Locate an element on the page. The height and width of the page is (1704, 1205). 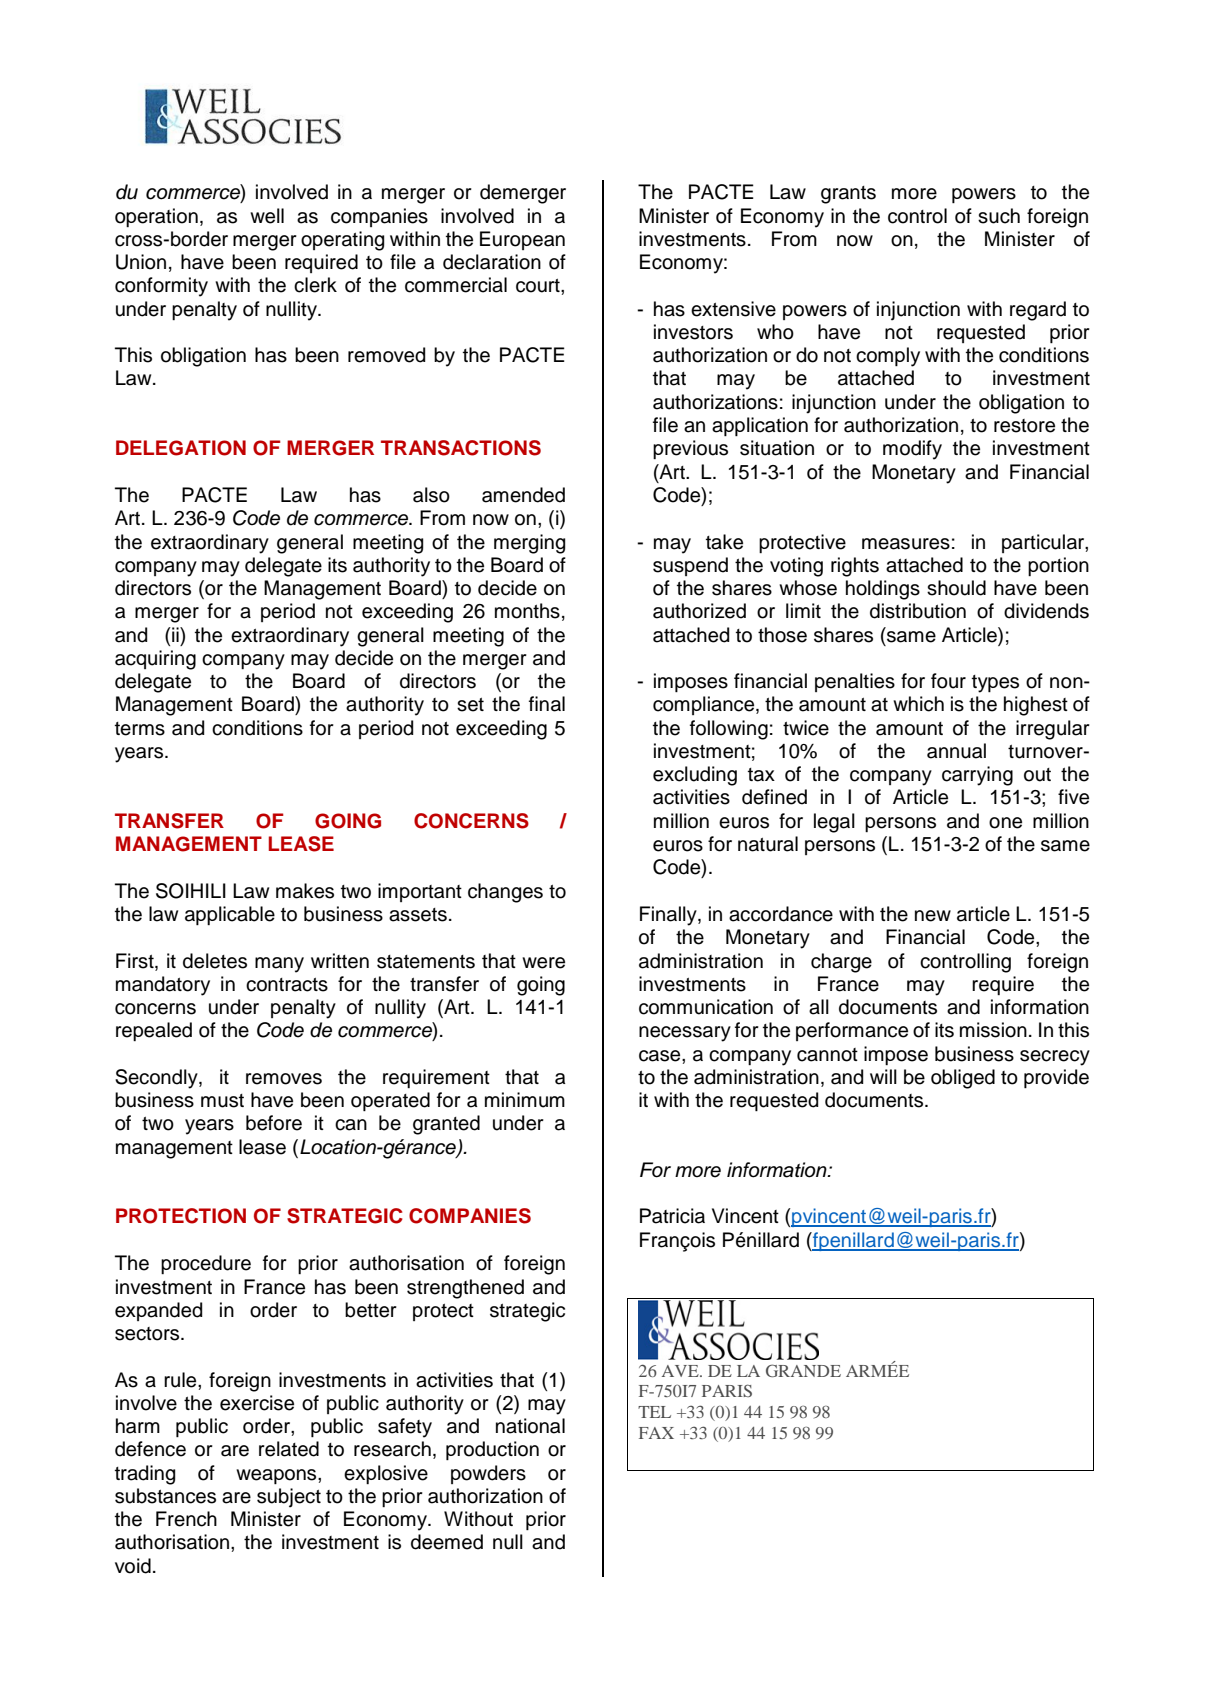
applicable is located at coordinates (230, 915).
